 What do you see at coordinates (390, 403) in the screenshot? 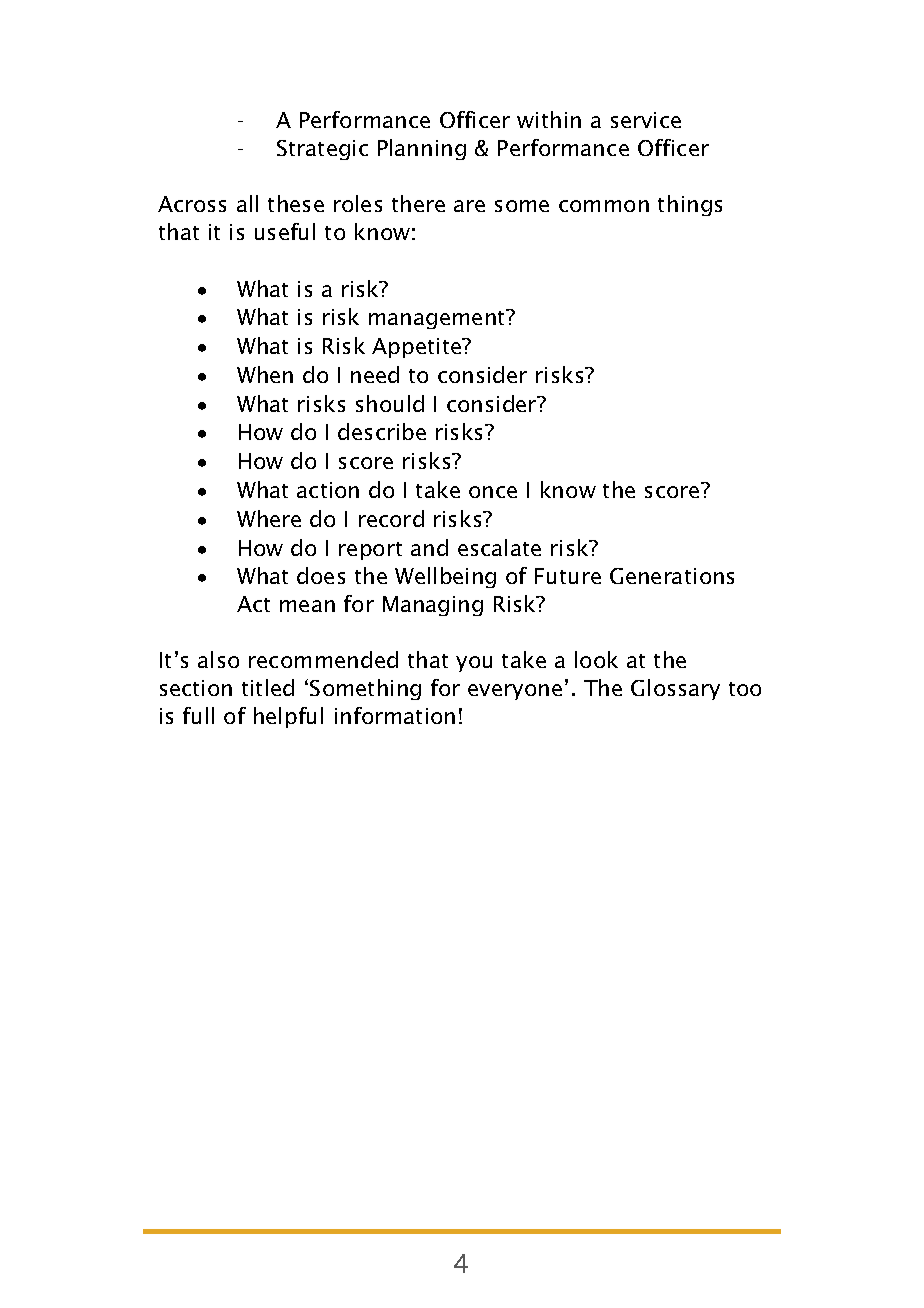
I see `should` at bounding box center [390, 403].
